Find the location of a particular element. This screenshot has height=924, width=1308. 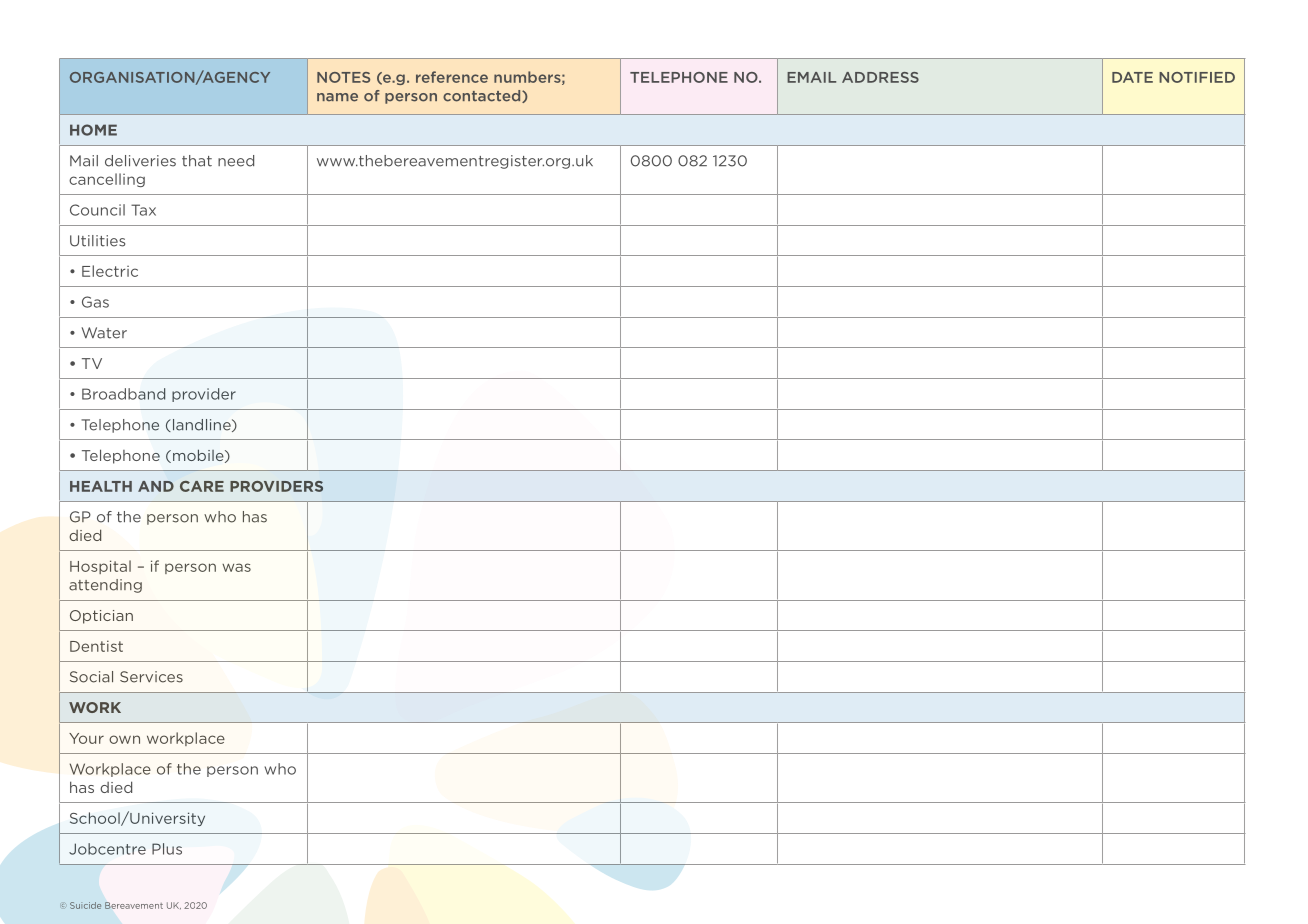

Broadband is located at coordinates (124, 394).
